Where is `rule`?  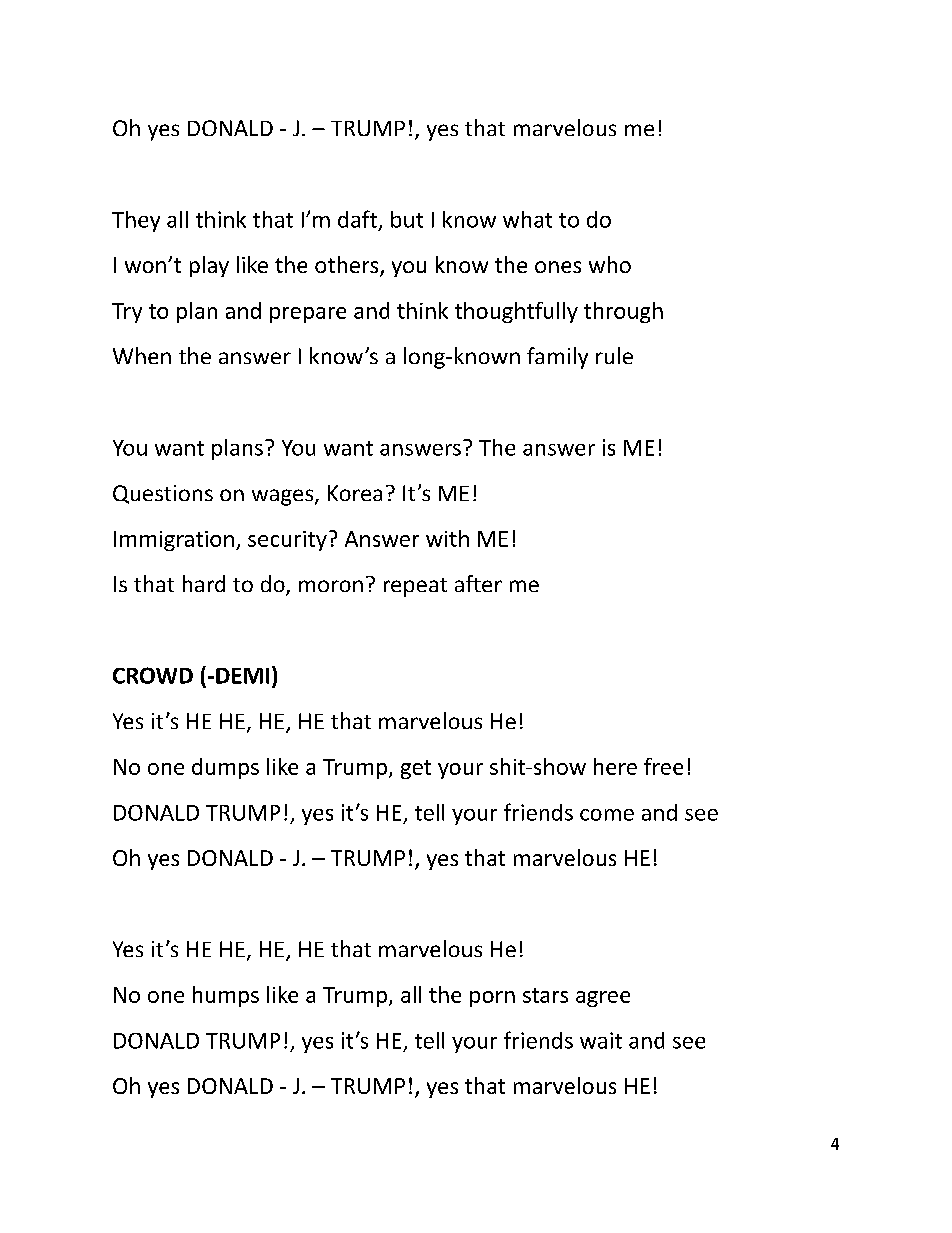 rule is located at coordinates (614, 355).
